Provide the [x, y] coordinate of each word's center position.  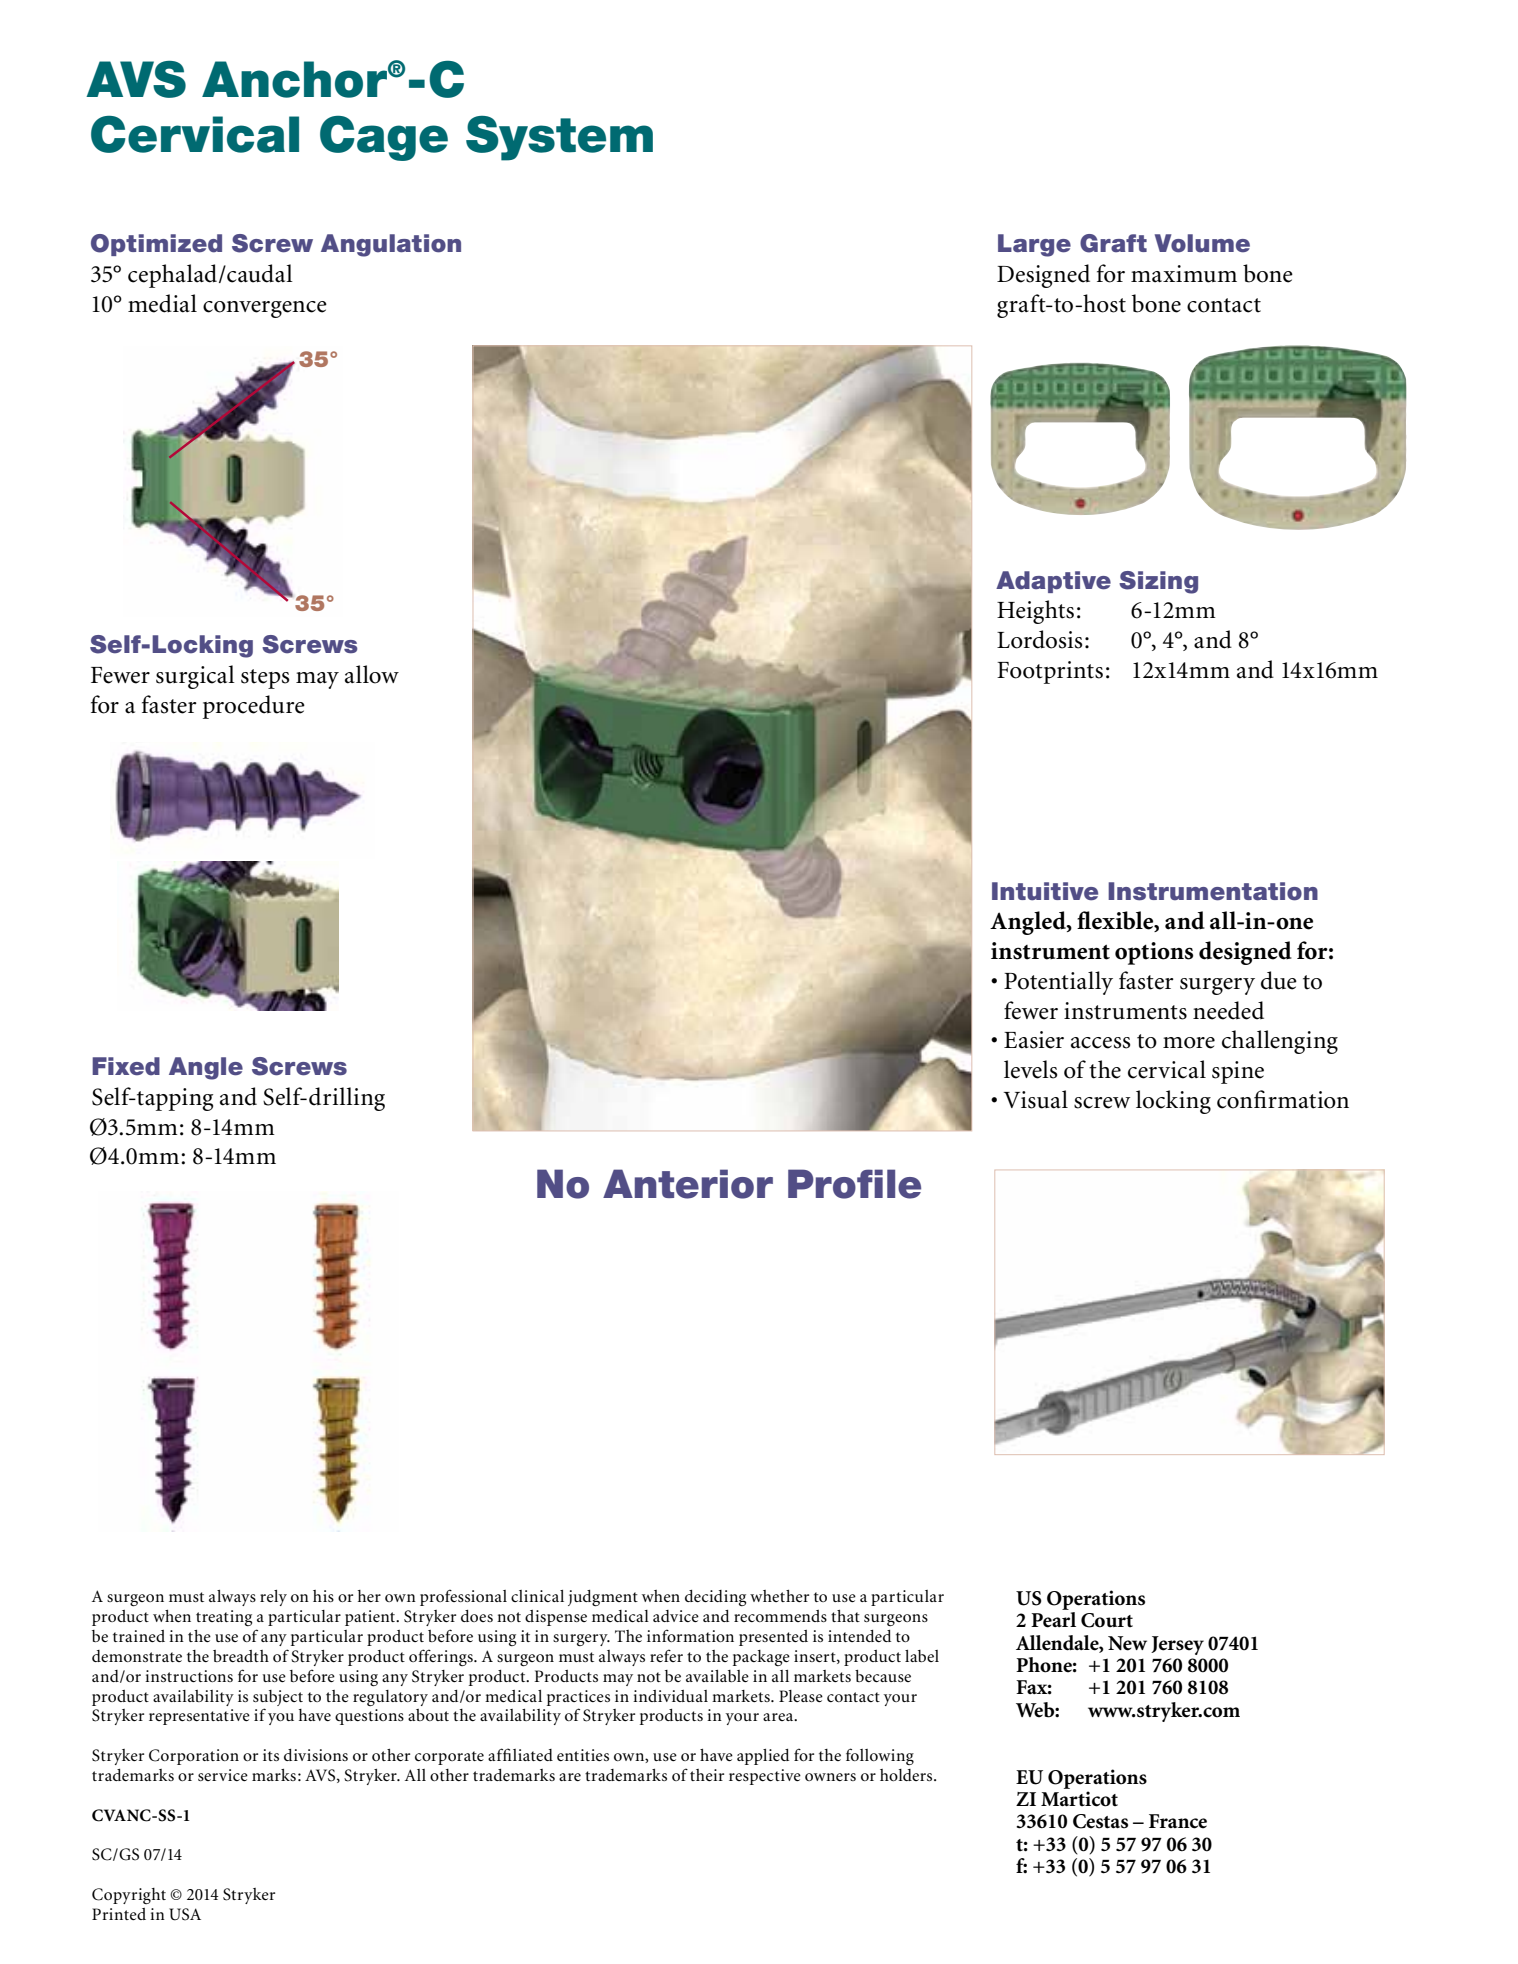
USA [185, 1914]
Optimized [156, 245]
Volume [1202, 243]
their [707, 1775]
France [1178, 1821]
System [559, 138]
